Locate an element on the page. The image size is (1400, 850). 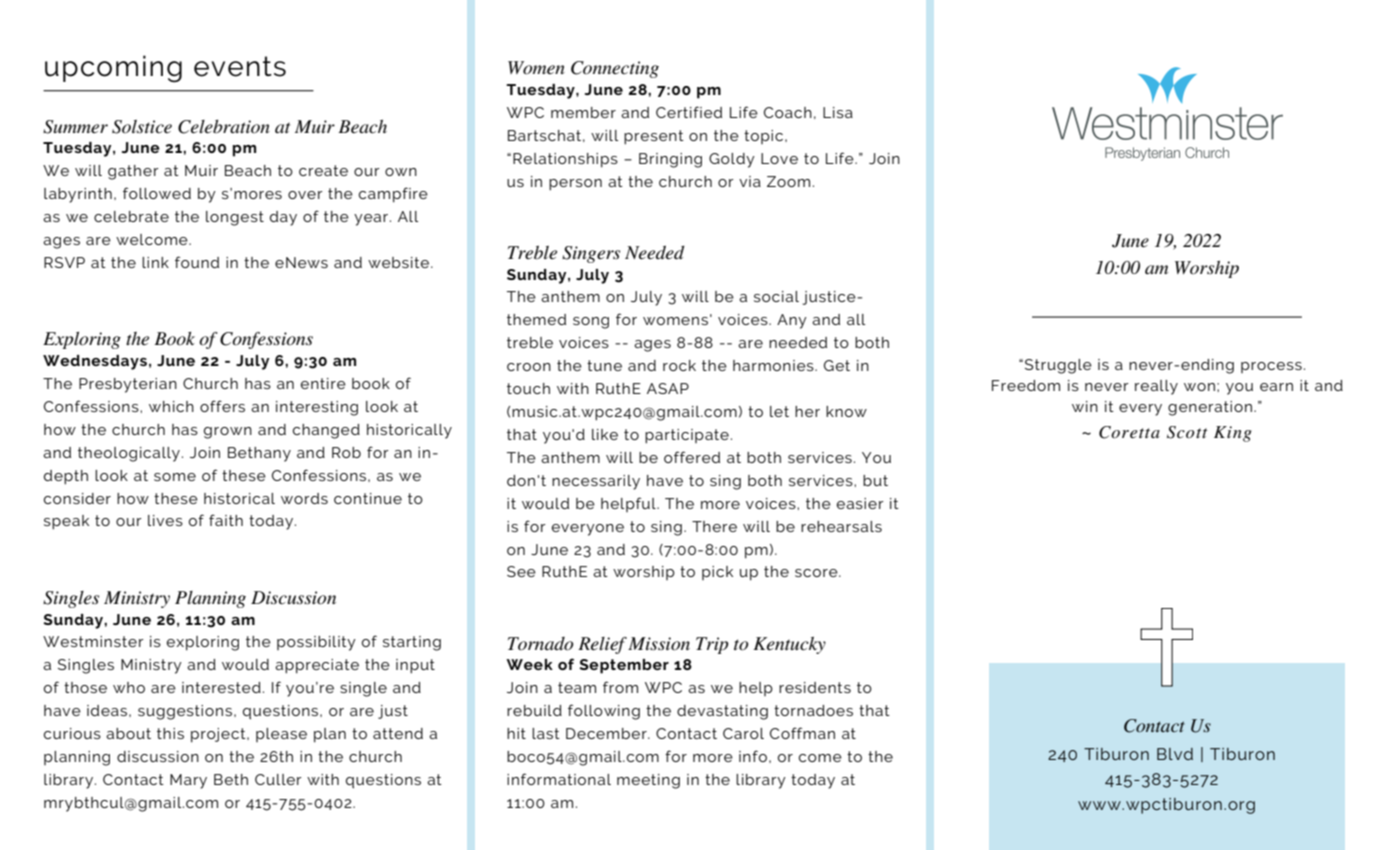
grown is located at coordinates (228, 433).
